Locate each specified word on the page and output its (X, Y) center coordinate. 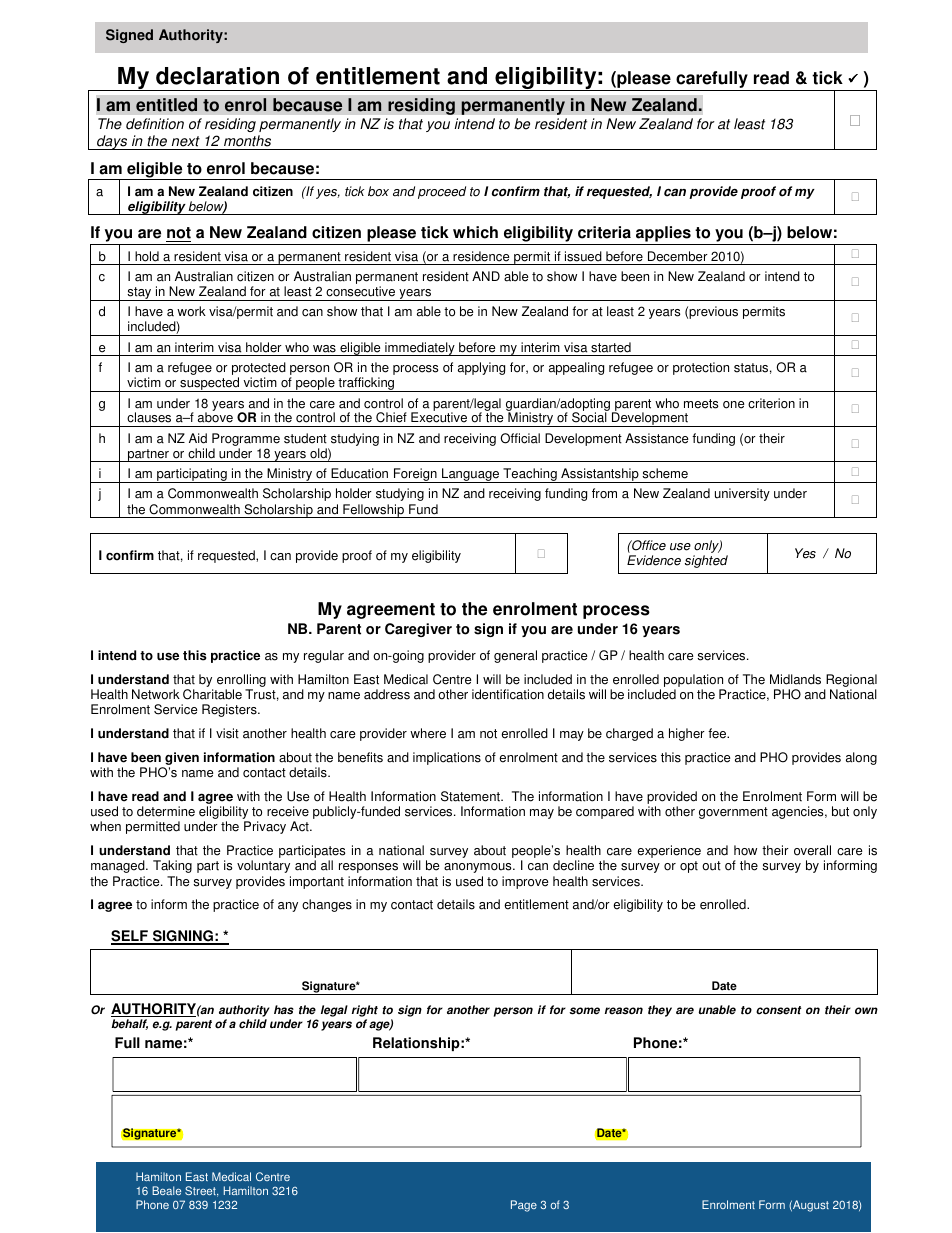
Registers (230, 710)
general (515, 656)
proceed (442, 192)
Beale (166, 1190)
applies (663, 235)
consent (778, 1010)
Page (524, 1206)
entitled (166, 105)
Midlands (795, 679)
